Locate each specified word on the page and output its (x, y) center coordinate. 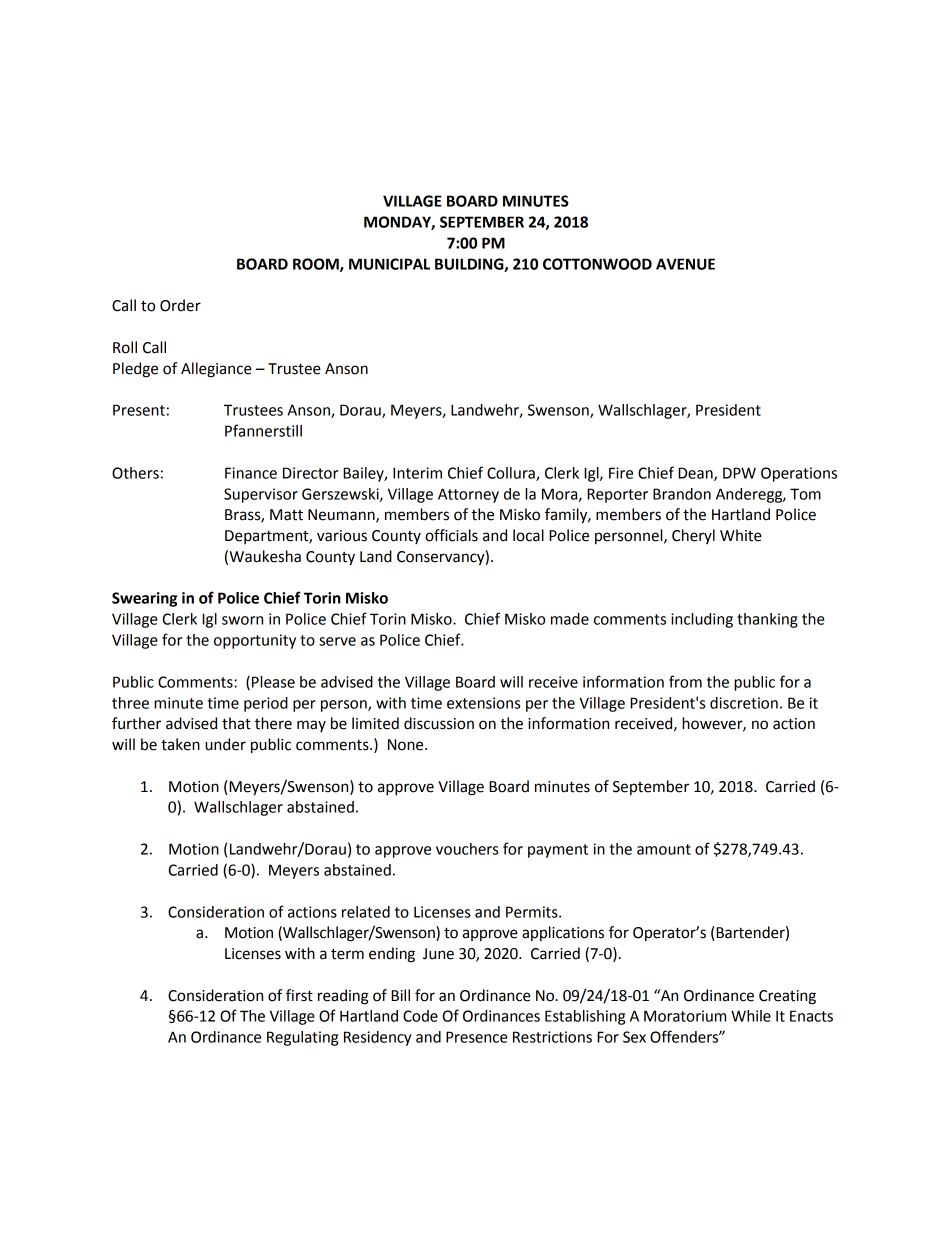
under (225, 744)
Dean (696, 474)
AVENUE (685, 264)
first (299, 995)
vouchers (467, 849)
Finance (251, 473)
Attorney (468, 495)
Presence (477, 1037)
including (702, 620)
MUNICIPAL (389, 264)
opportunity (255, 641)
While (751, 1016)
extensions (483, 703)
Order (180, 305)
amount (664, 849)
